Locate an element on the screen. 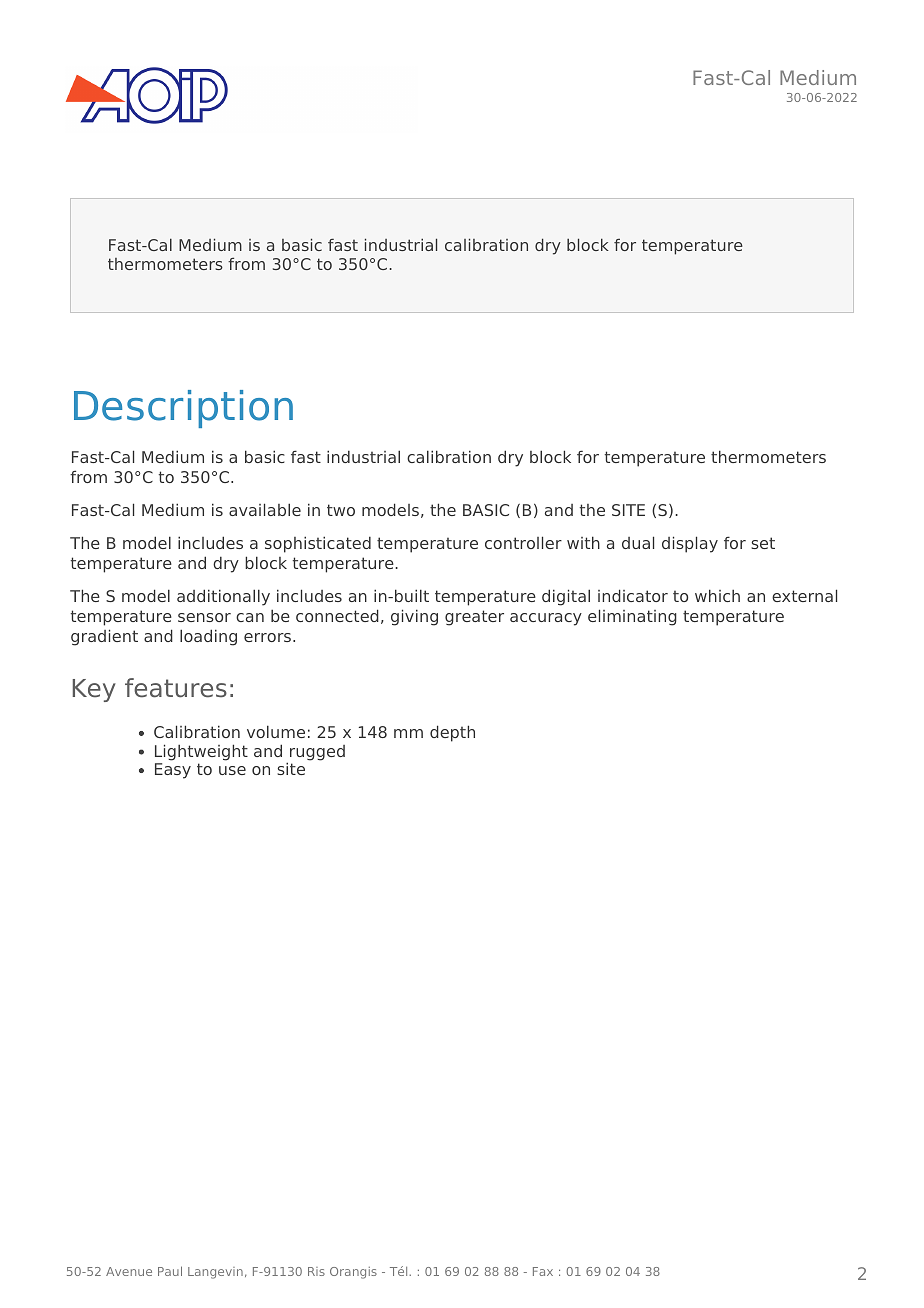 Image resolution: width=924 pixels, height=1308 pixels. display is located at coordinates (690, 544).
